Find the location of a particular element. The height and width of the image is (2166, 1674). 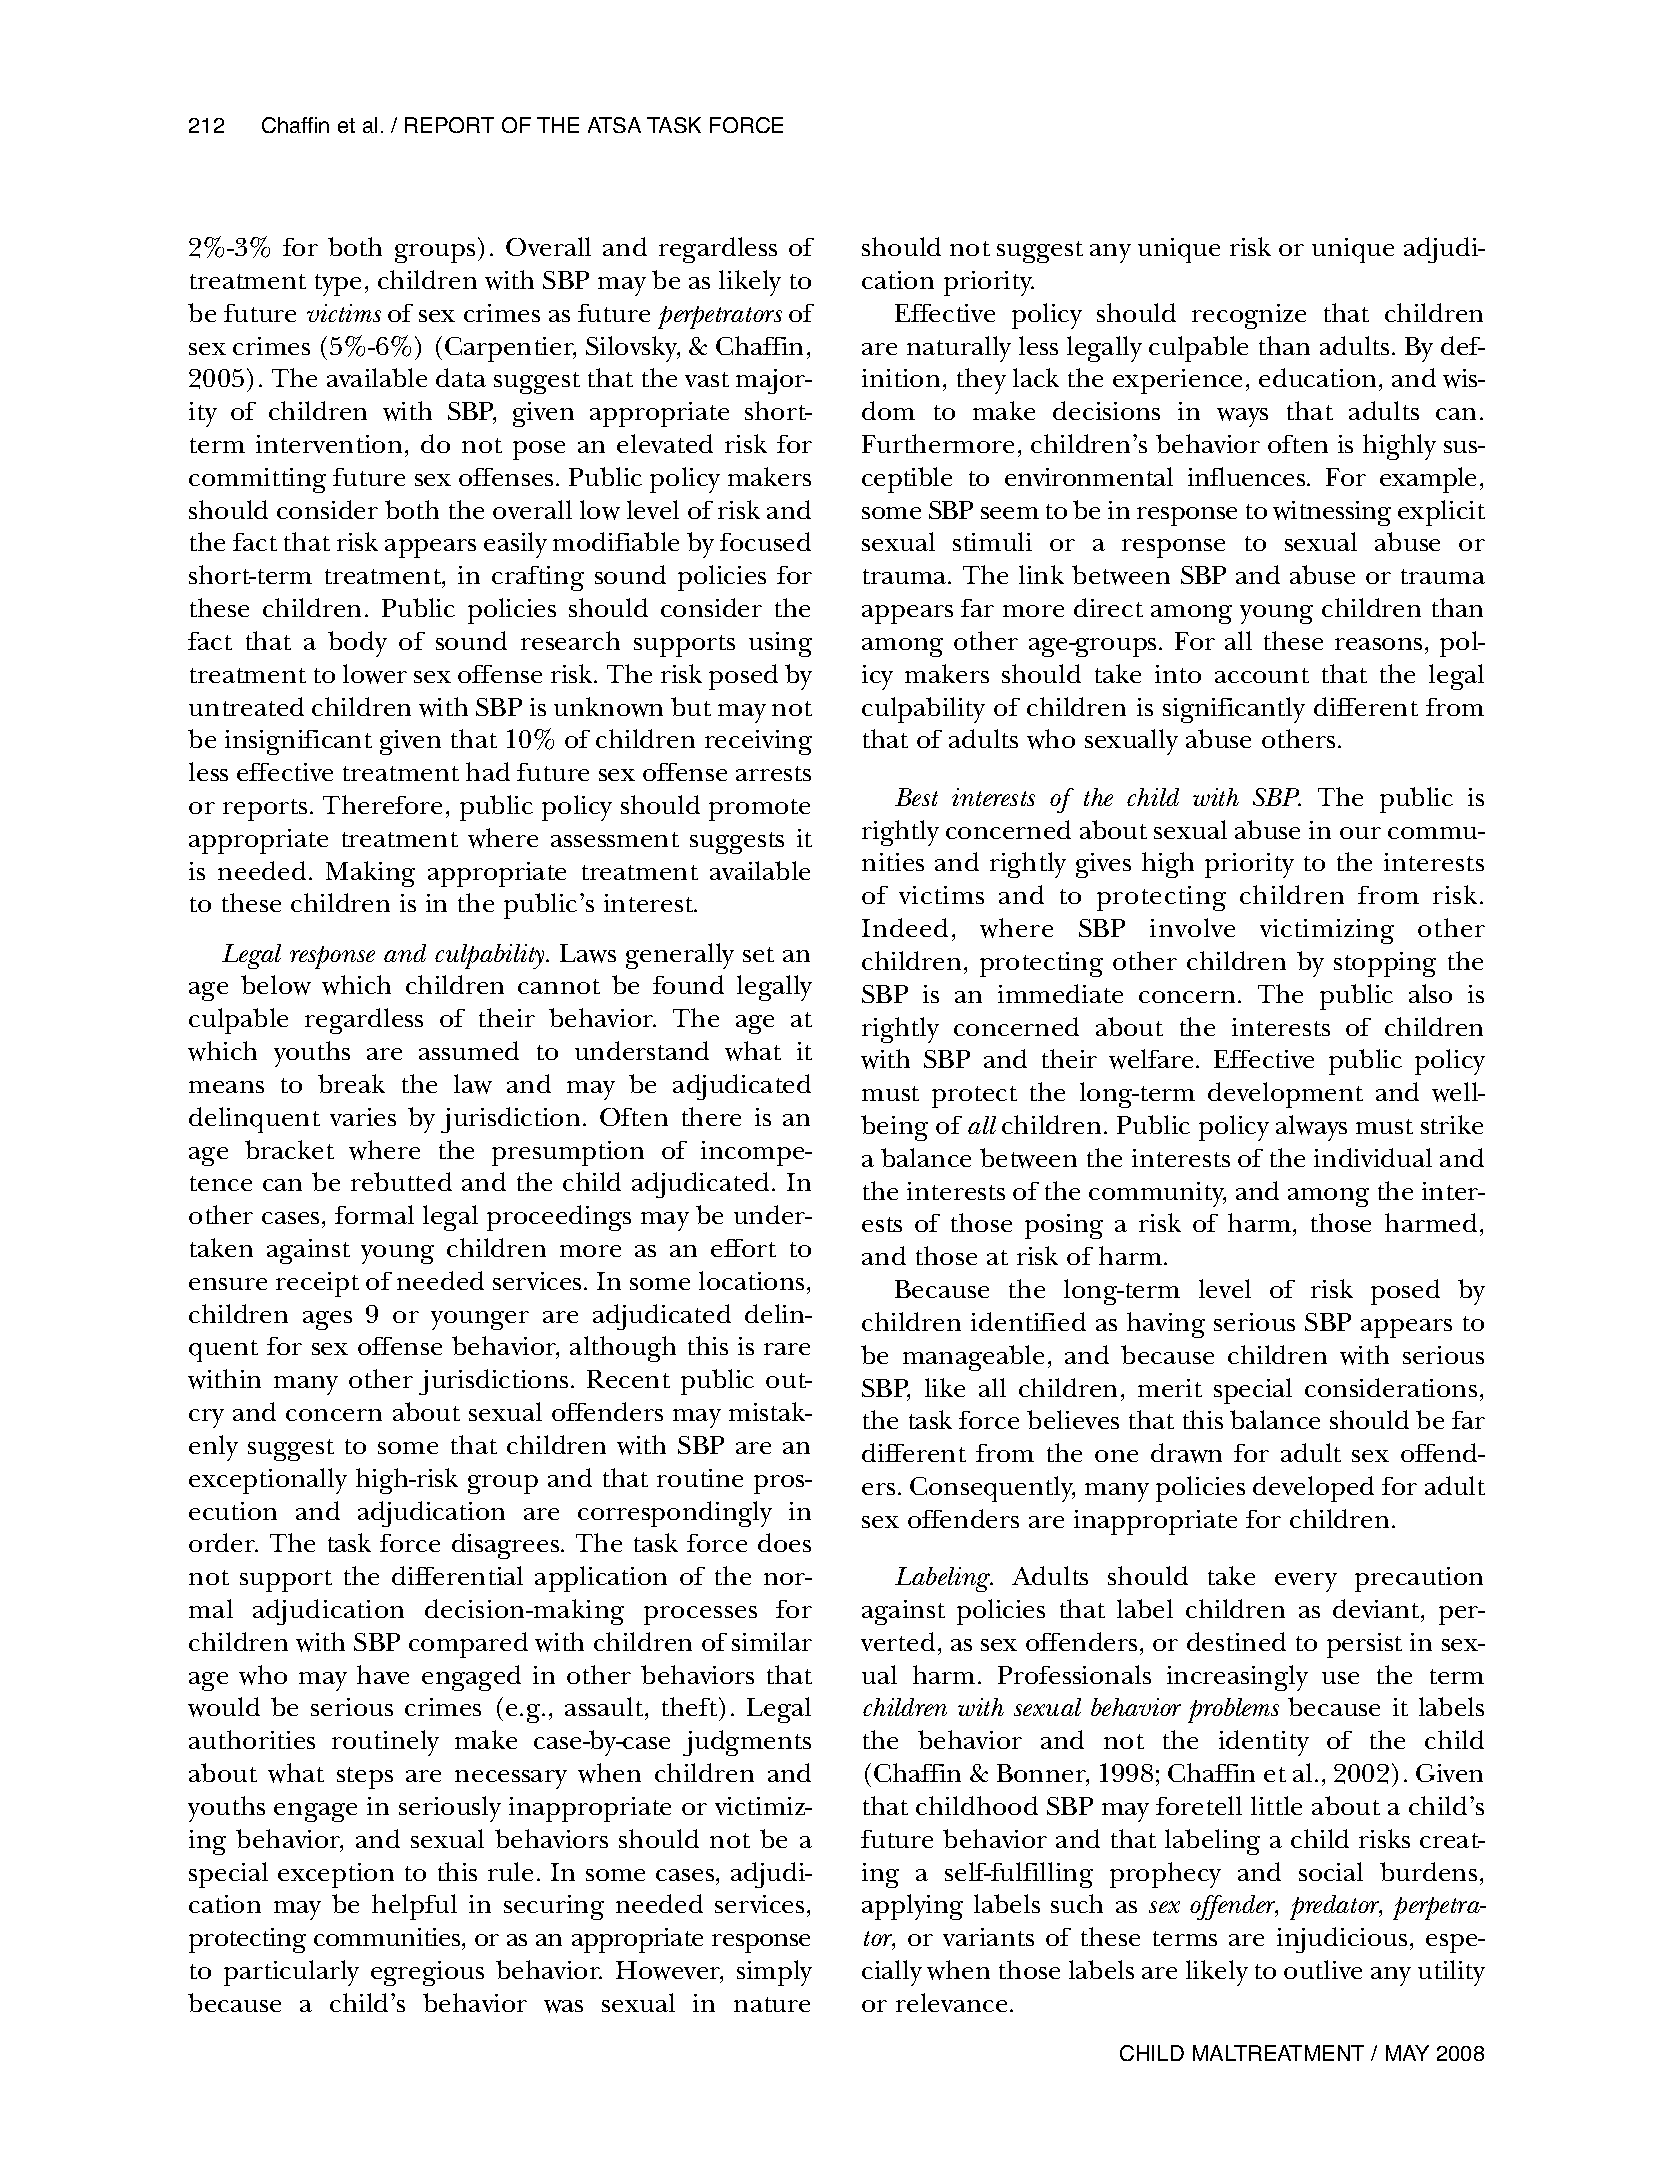

disagrees is located at coordinates (505, 1546).
